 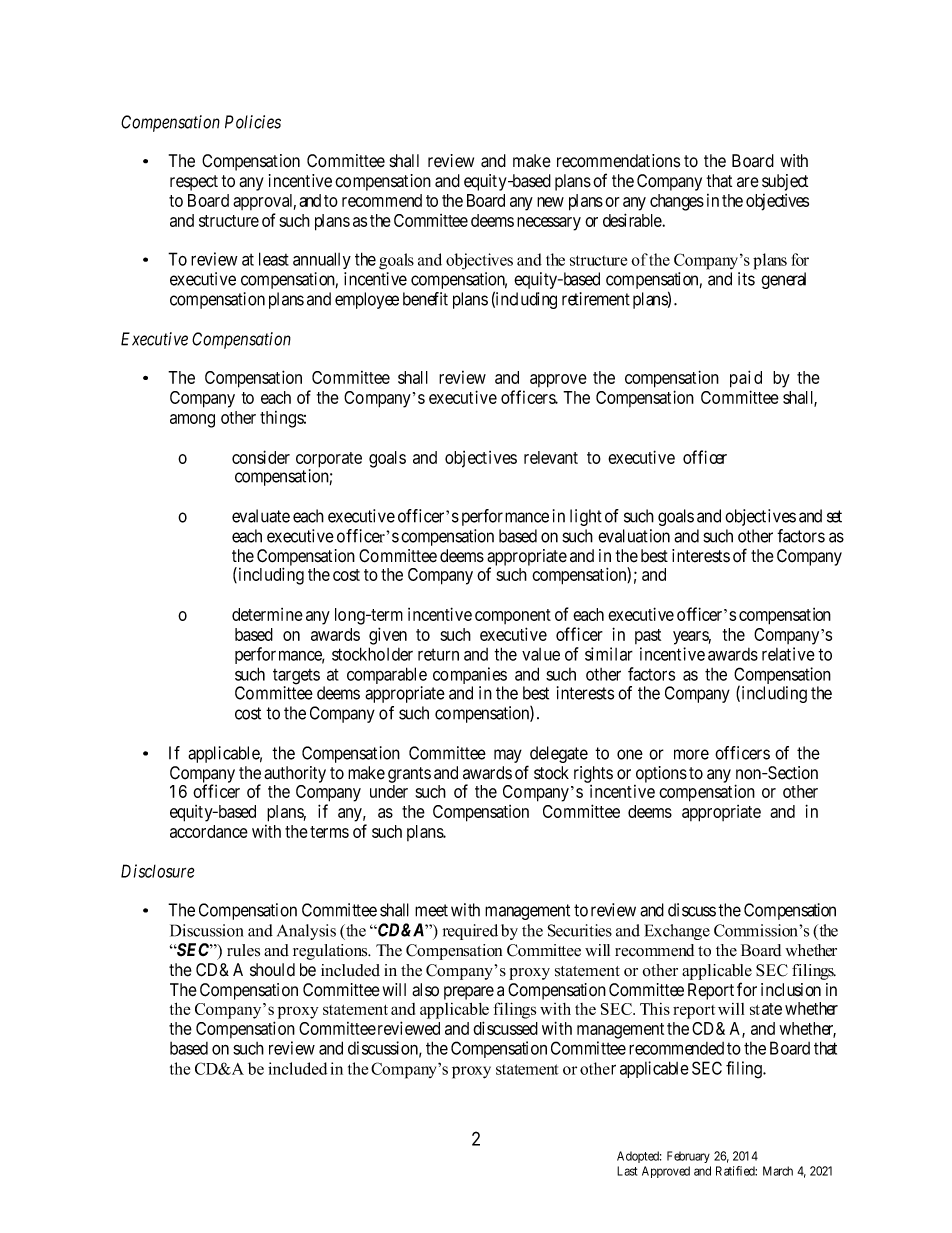 What do you see at coordinates (788, 654) in the page?
I see `relative` at bounding box center [788, 654].
